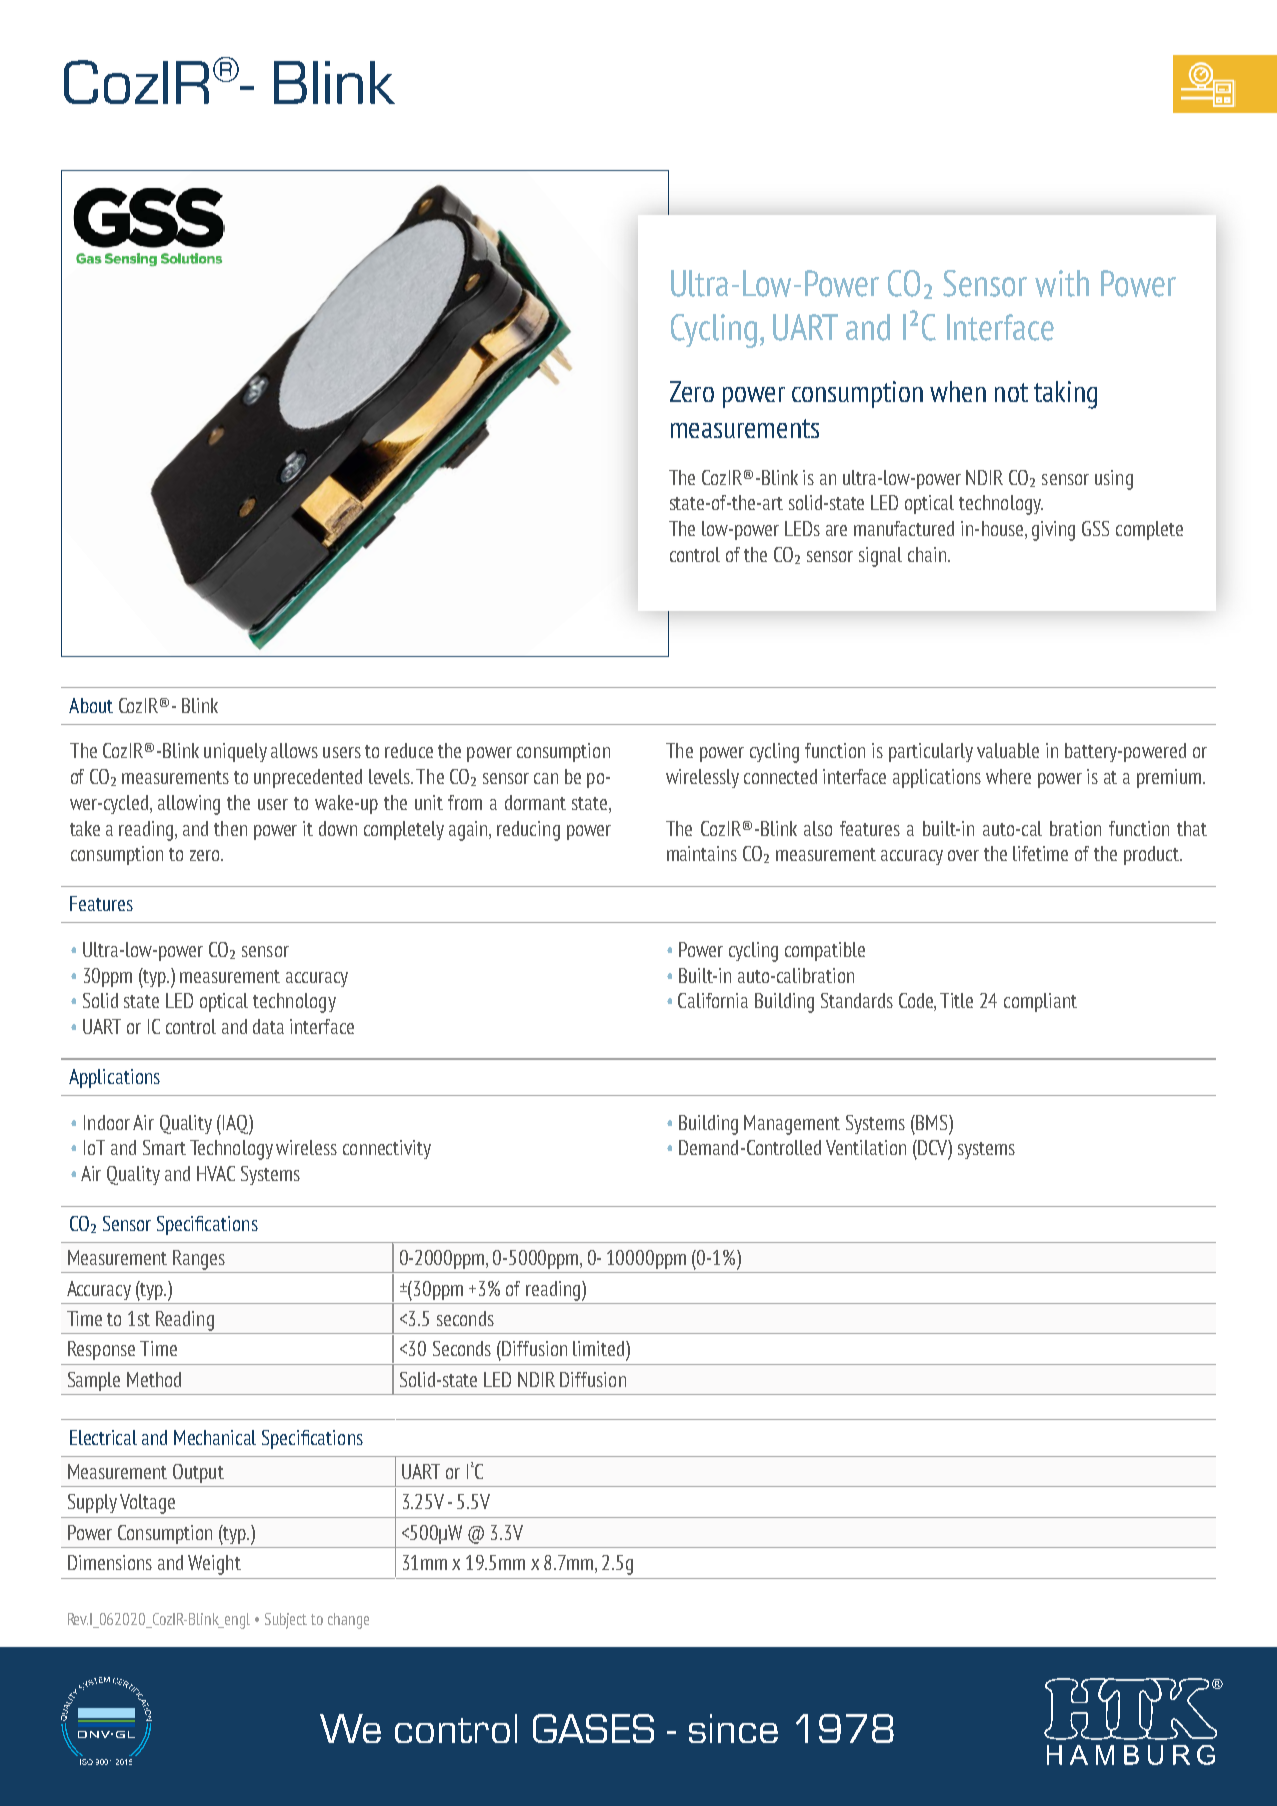  I want to click on data, so click(268, 1026).
